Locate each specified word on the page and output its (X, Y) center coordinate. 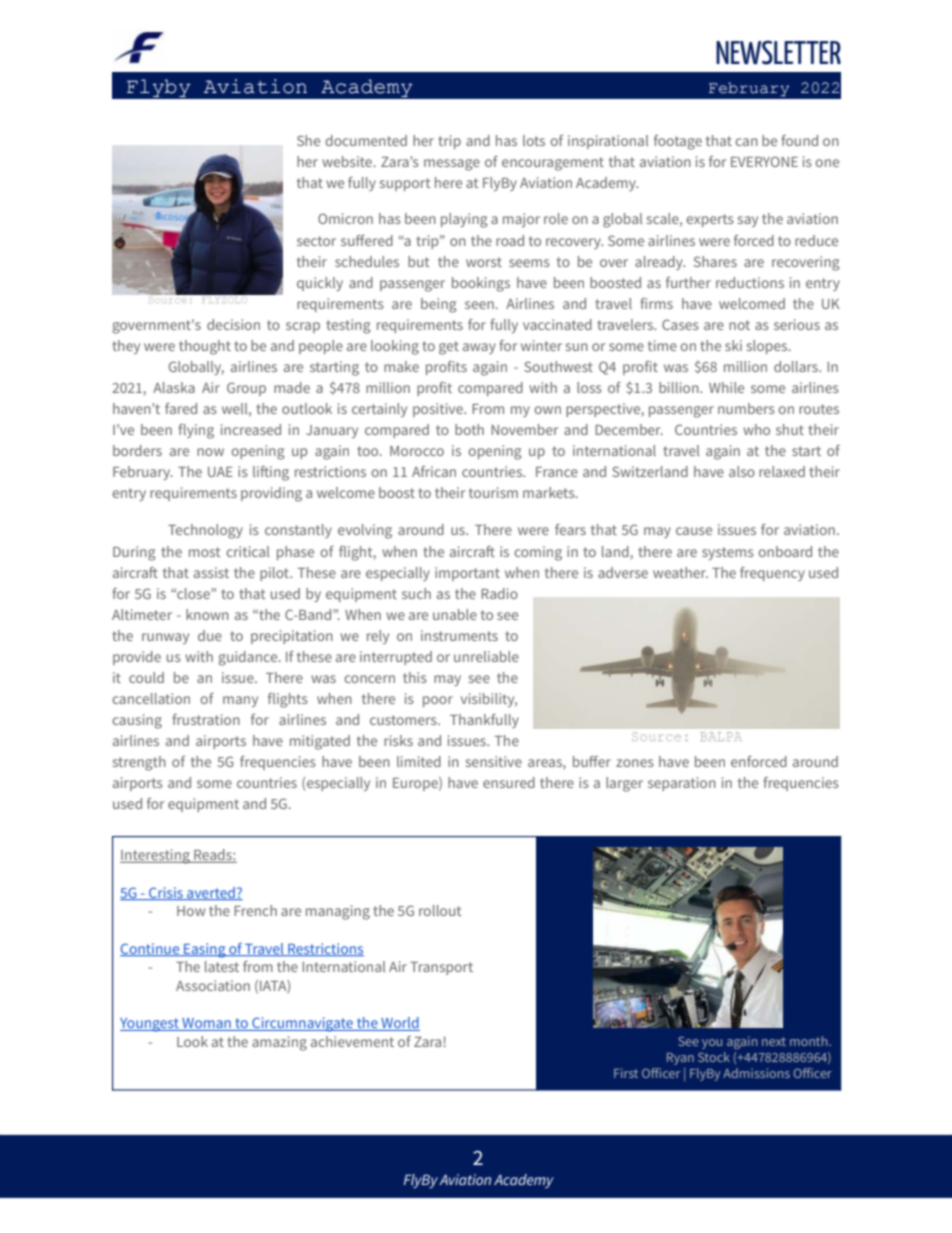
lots (534, 140)
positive (439, 410)
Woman (206, 1024)
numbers (746, 408)
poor (438, 701)
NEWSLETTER (778, 53)
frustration (206, 719)
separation (682, 784)
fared (181, 408)
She (308, 140)
